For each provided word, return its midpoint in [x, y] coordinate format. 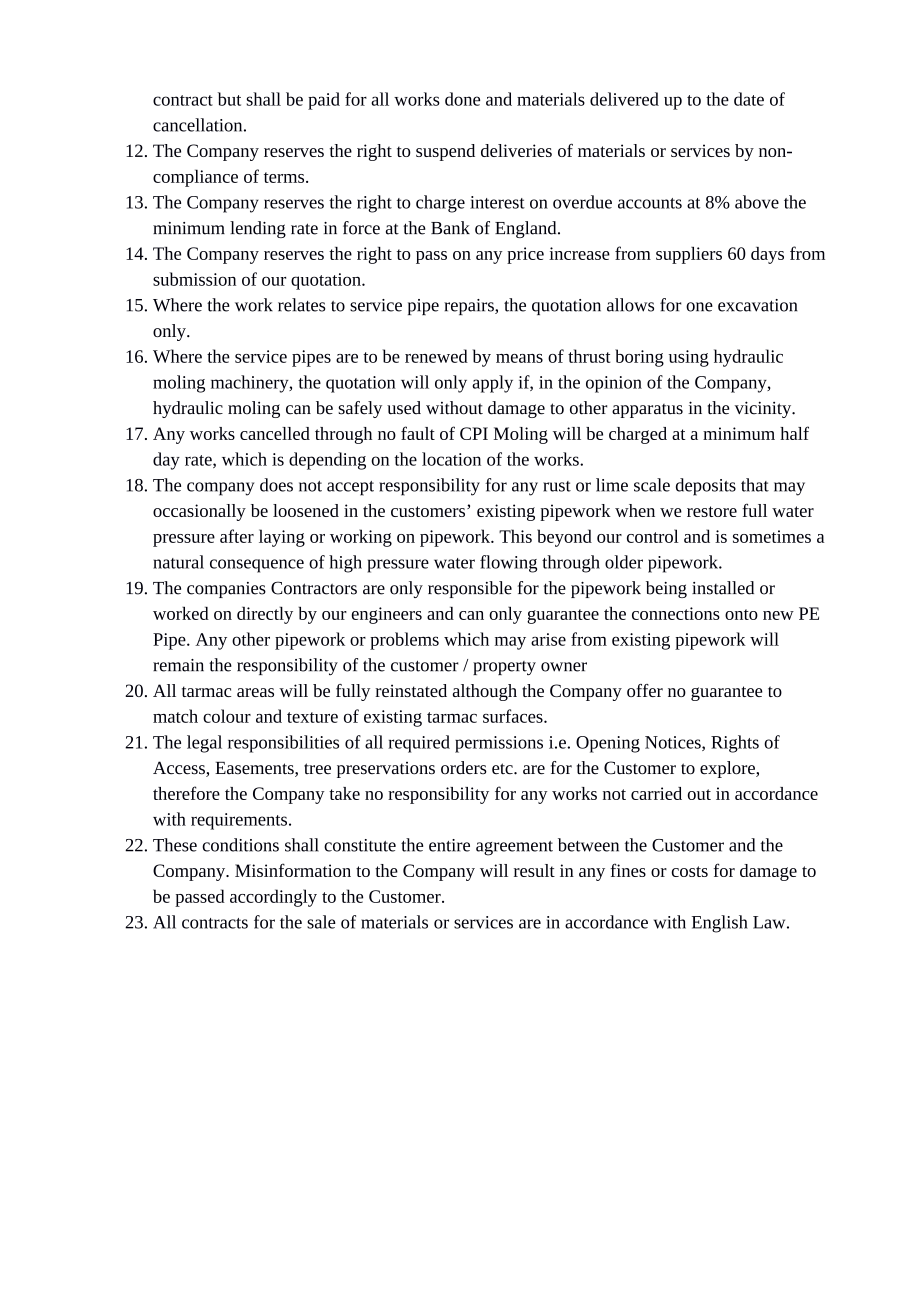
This [515, 536]
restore [712, 511]
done [462, 99]
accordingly [273, 898]
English [720, 924]
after [237, 536]
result [534, 870]
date [749, 99]
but [229, 99]
